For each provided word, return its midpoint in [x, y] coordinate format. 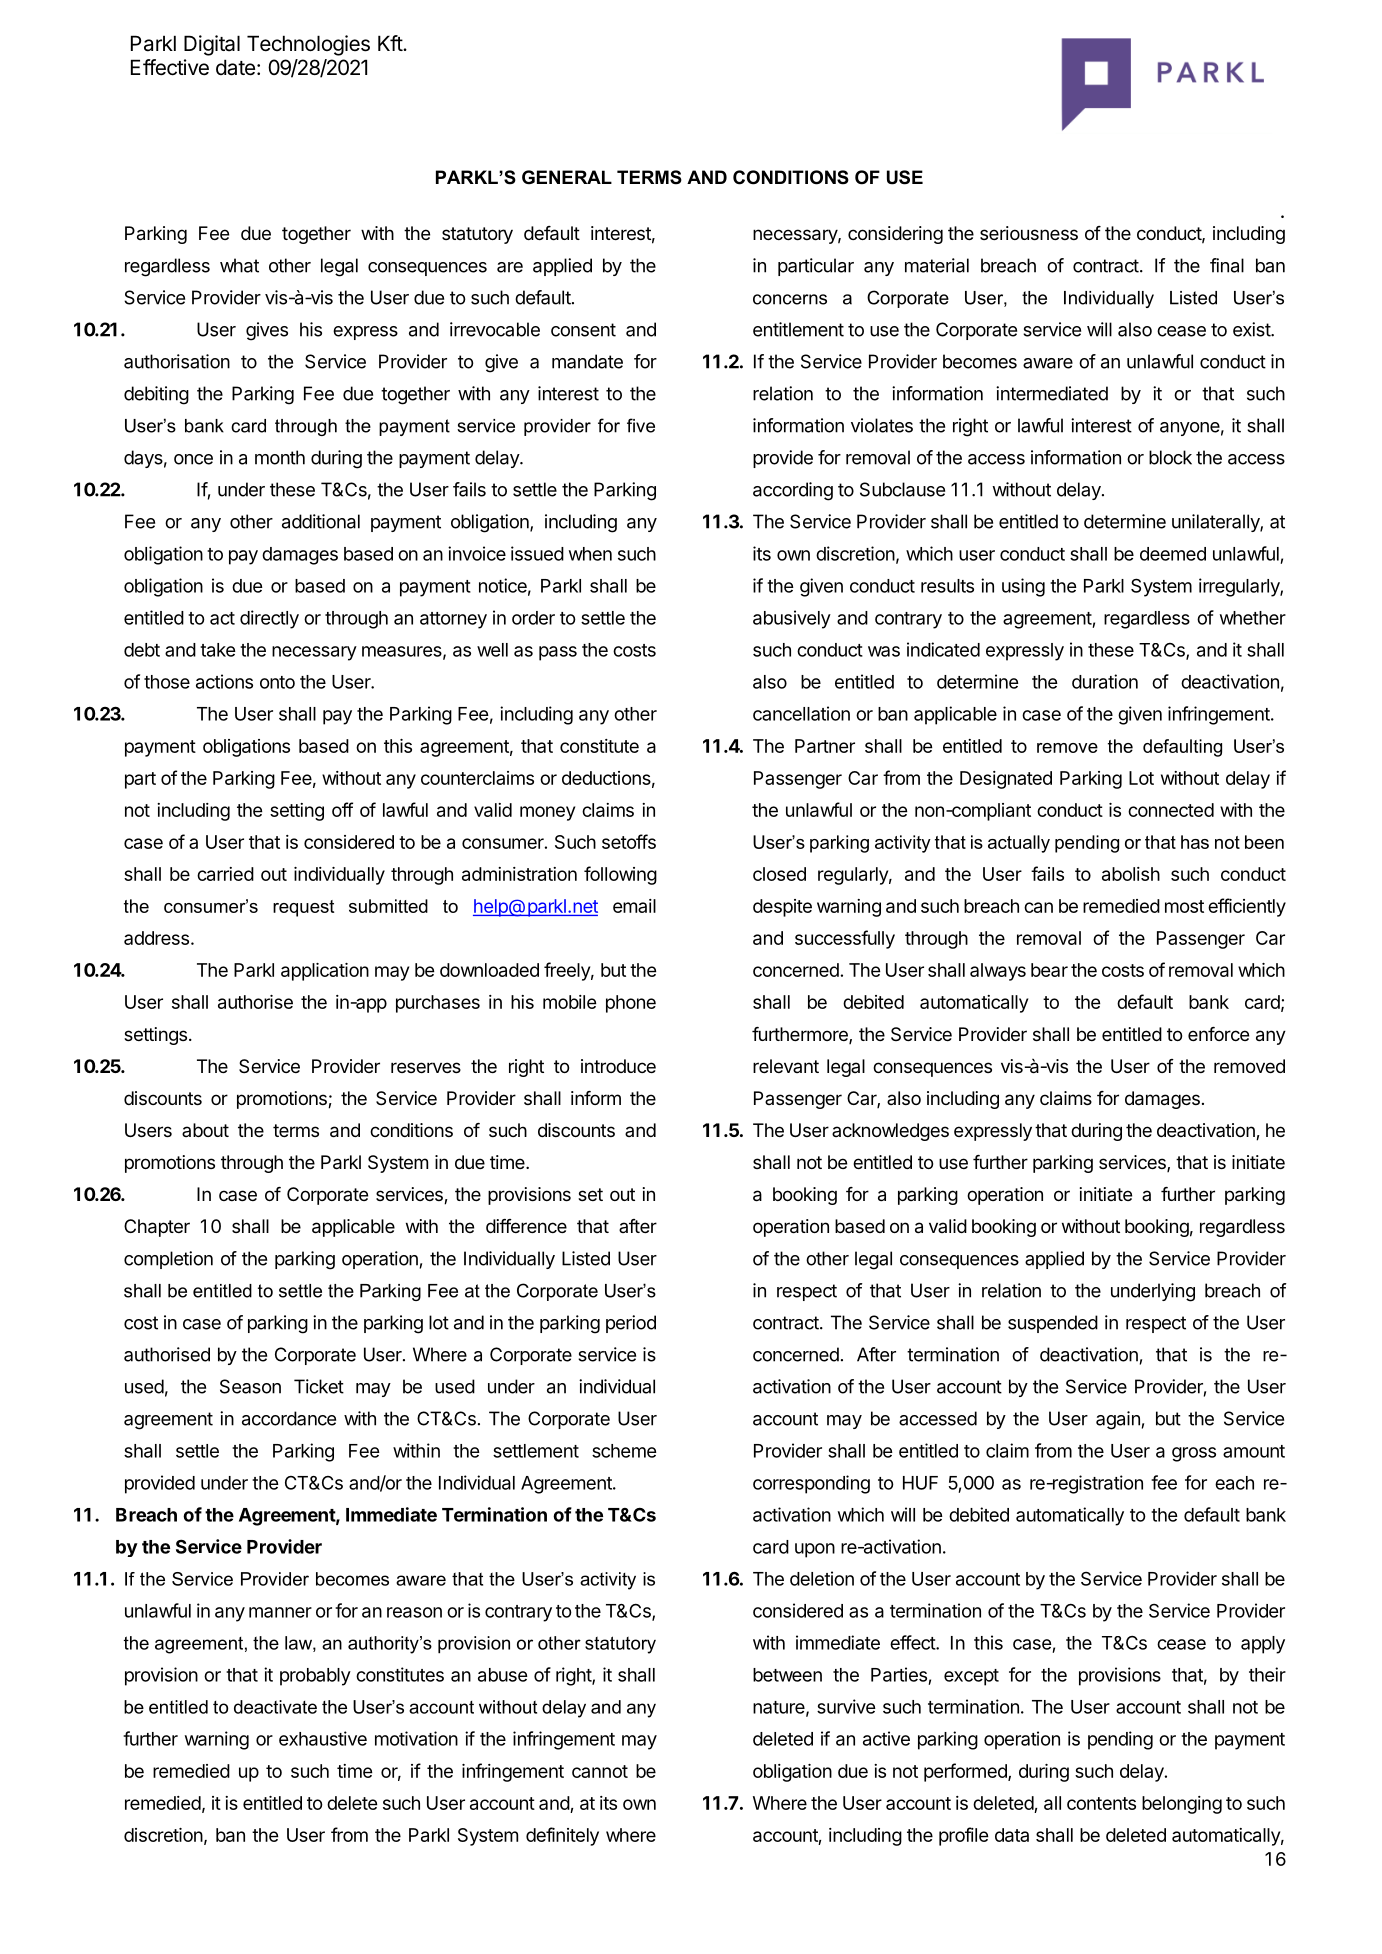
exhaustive [323, 1738]
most [1184, 906]
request [303, 908]
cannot [600, 1771]
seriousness [1029, 233]
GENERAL [567, 177]
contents [1101, 1803]
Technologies [308, 45]
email [634, 906]
